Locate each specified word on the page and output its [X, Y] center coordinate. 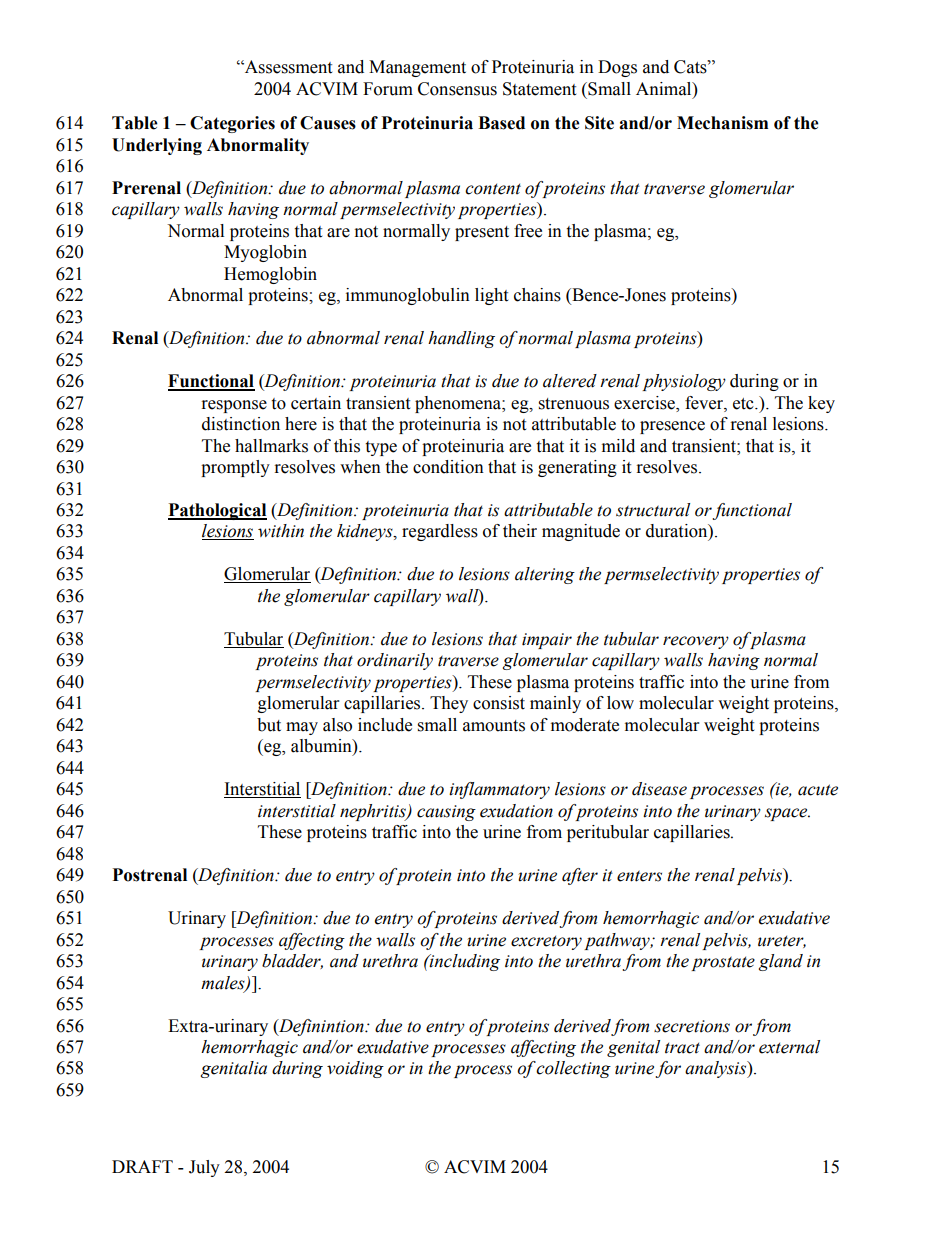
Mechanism [722, 123]
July [204, 1168]
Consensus [457, 89]
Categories [232, 124]
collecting [573, 1069]
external [789, 1047]
